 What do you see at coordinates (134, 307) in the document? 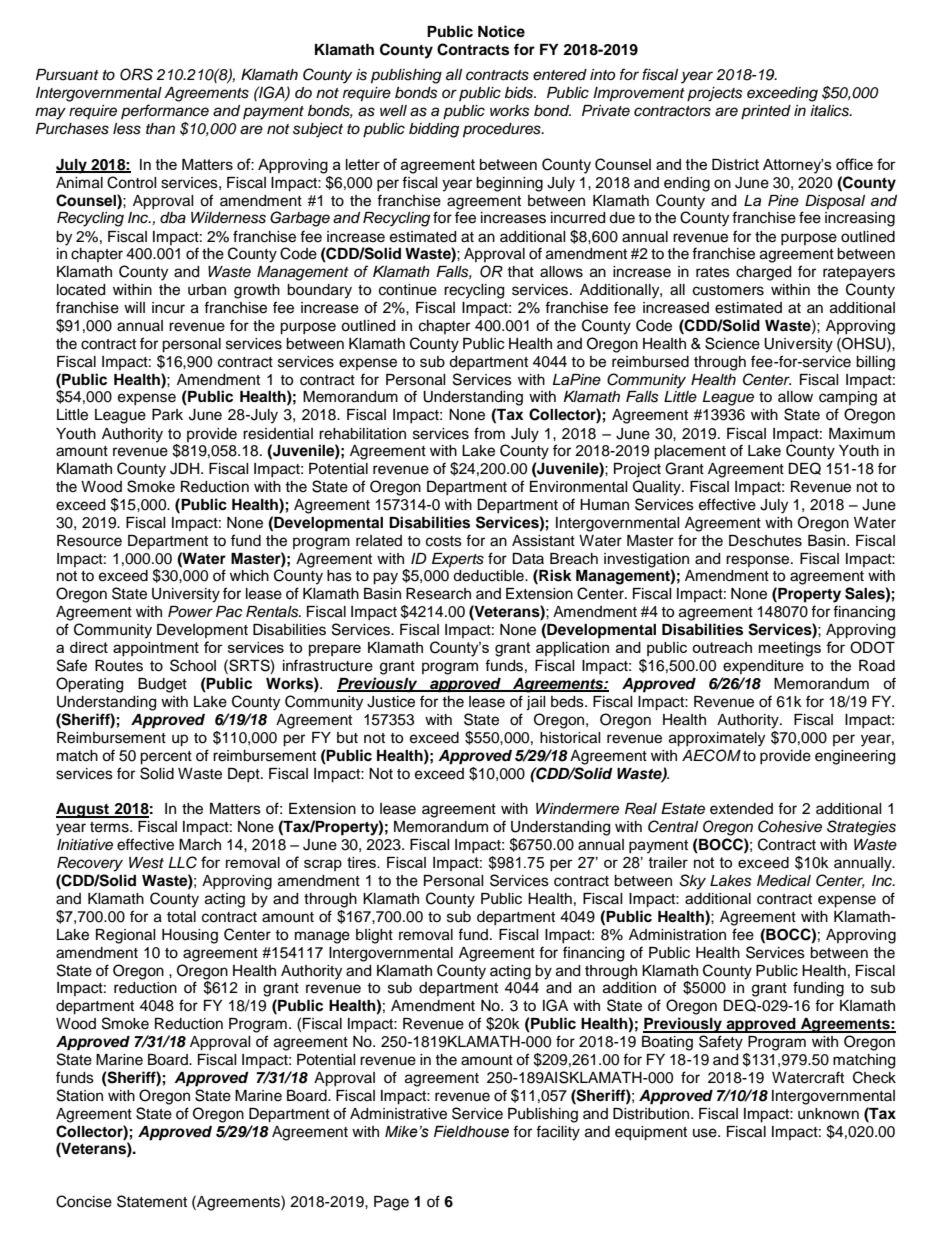
I see `will` at bounding box center [134, 307].
